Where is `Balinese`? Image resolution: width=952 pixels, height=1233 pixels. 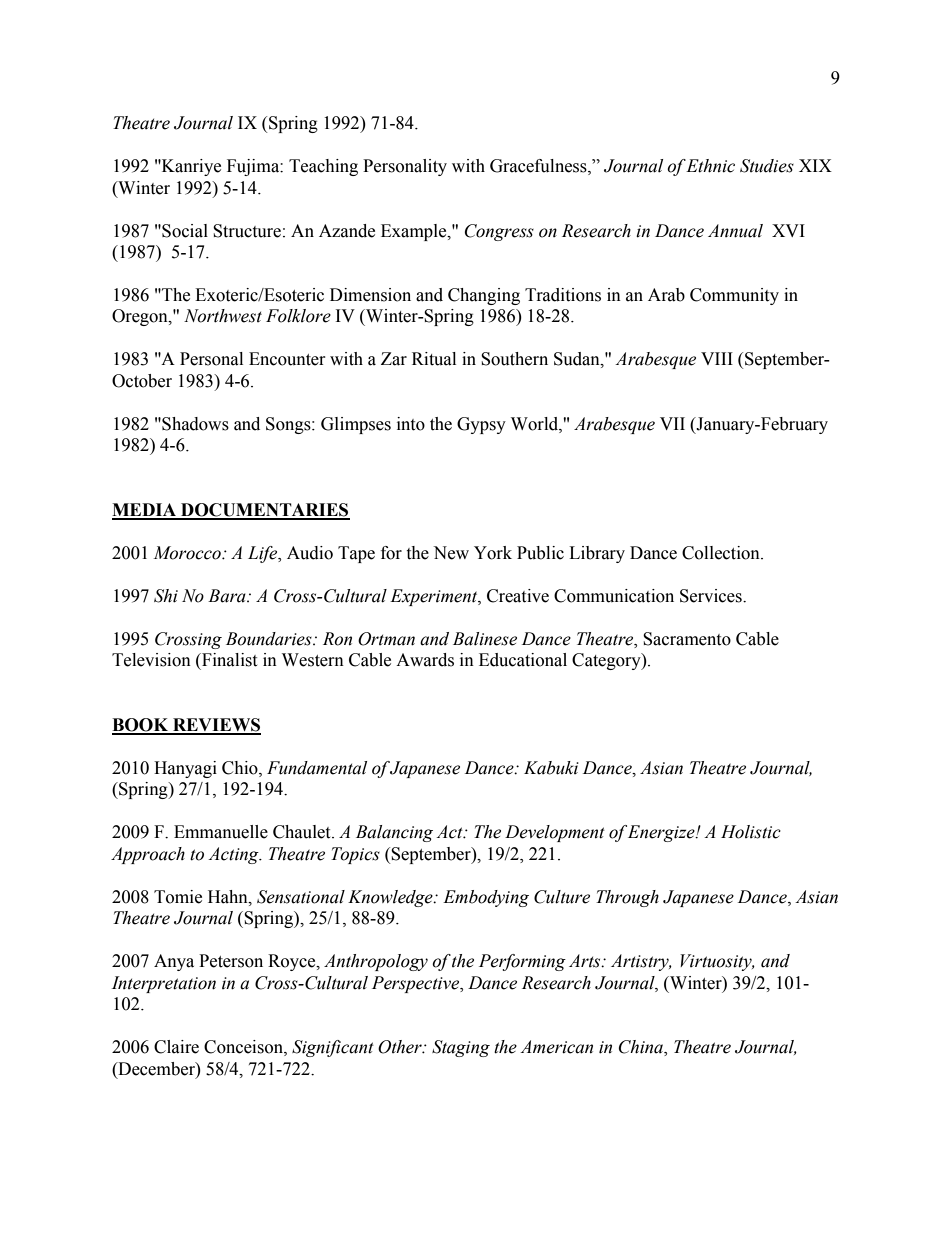
Balinese is located at coordinates (485, 639).
